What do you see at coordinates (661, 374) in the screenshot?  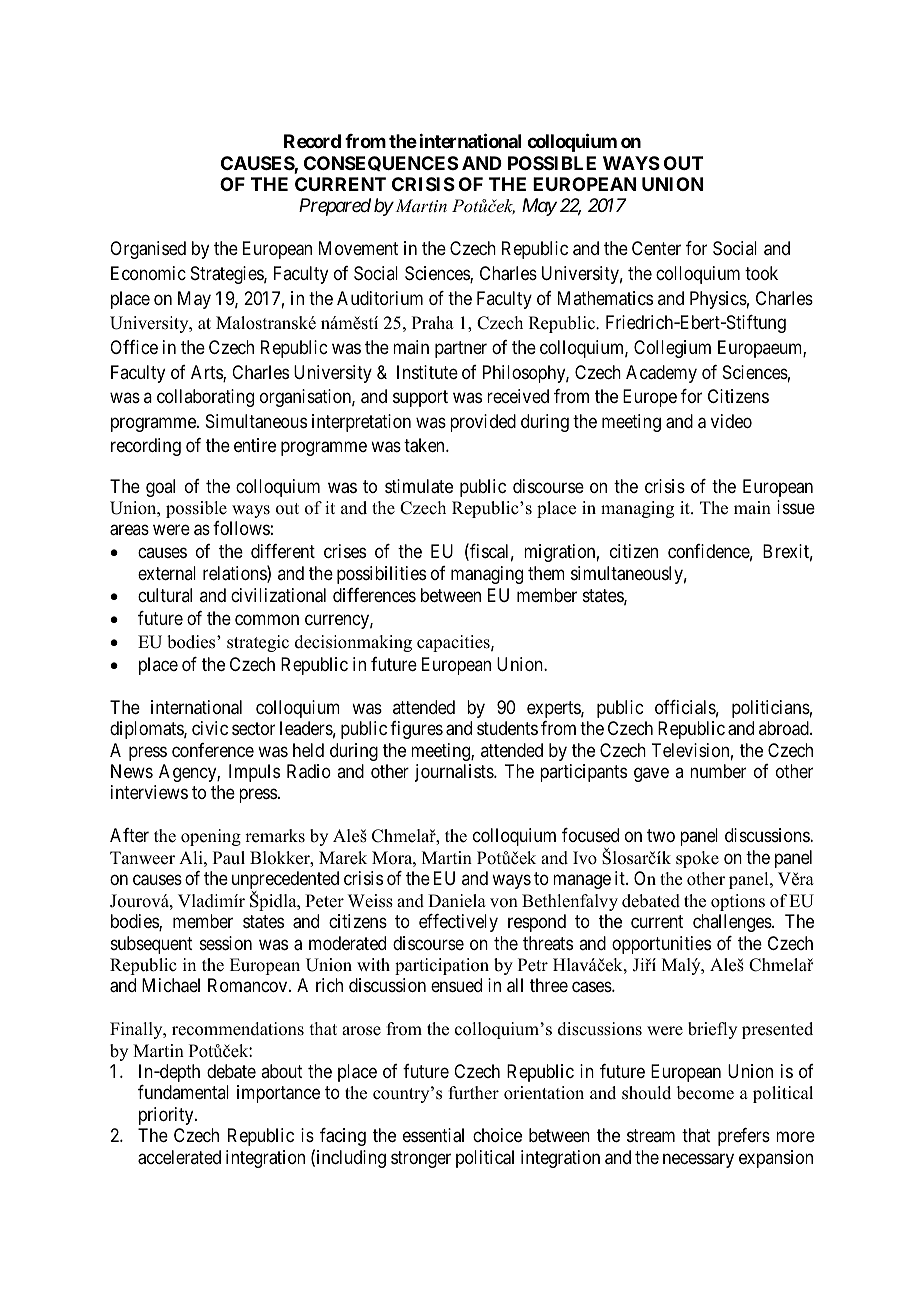 I see `Academy` at bounding box center [661, 374].
